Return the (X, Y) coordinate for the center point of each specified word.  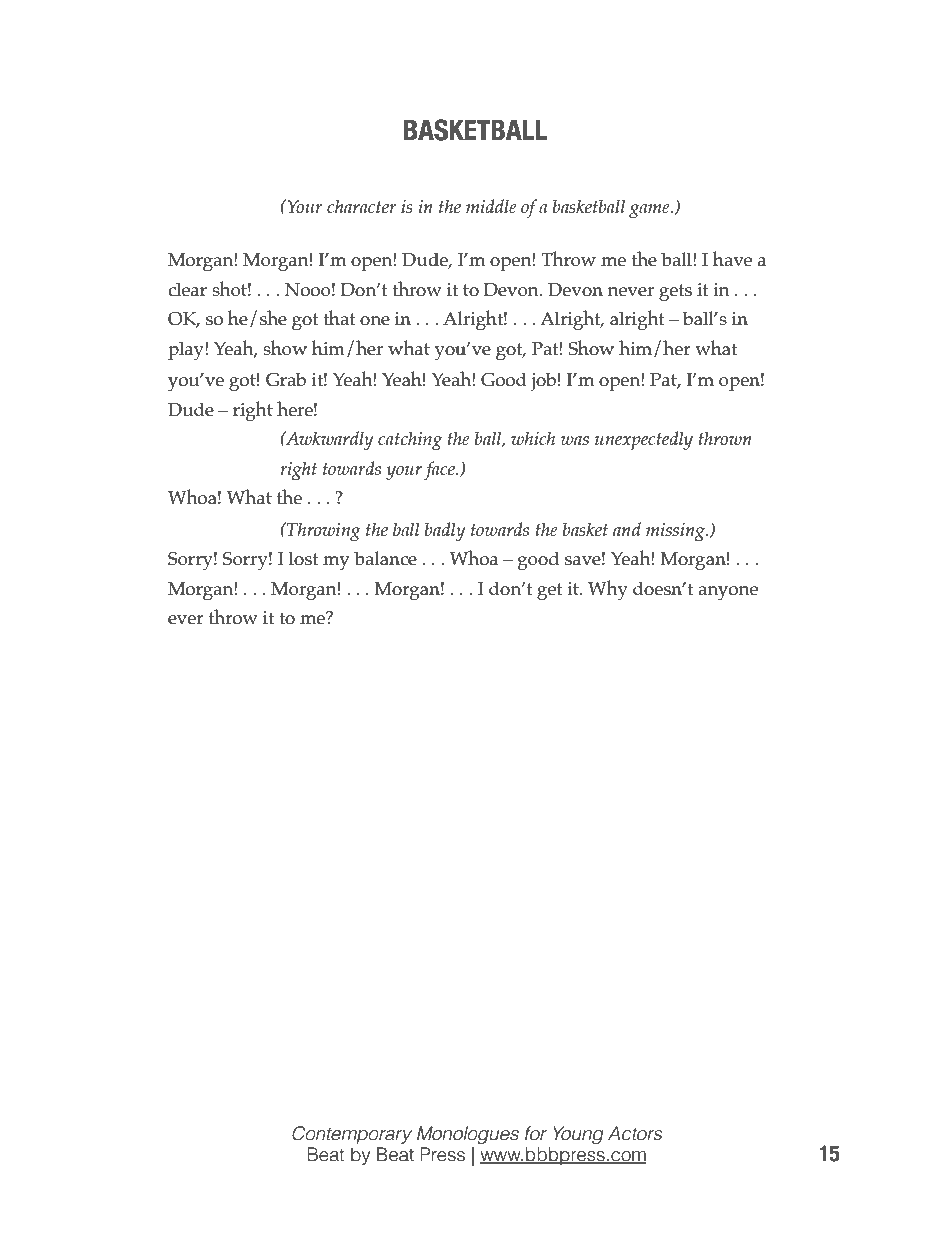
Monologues (468, 1135)
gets (675, 293)
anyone (728, 593)
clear (187, 289)
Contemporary (352, 1135)
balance (385, 558)
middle (491, 206)
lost (303, 558)
